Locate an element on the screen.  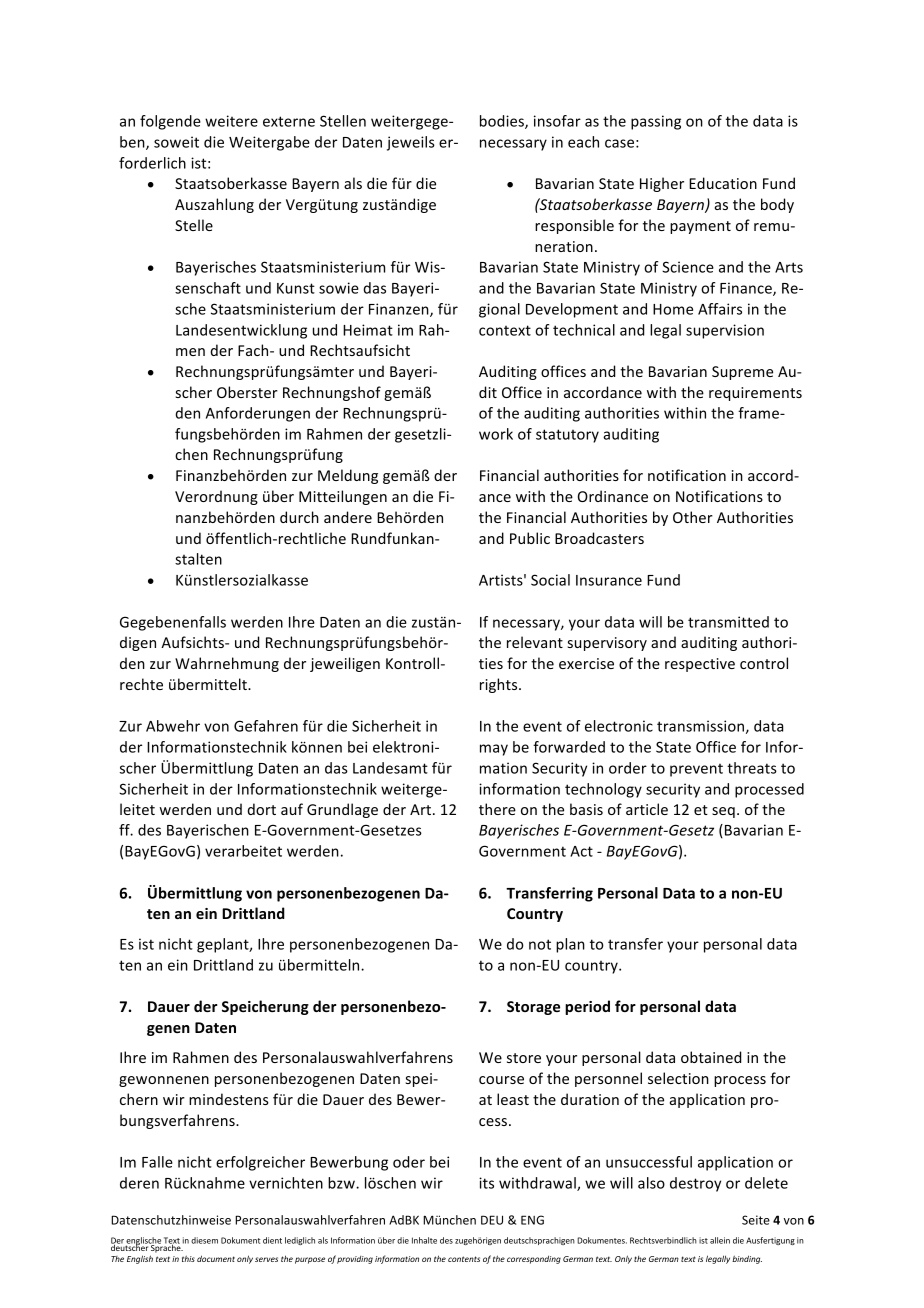
Public is located at coordinates (530, 538).
